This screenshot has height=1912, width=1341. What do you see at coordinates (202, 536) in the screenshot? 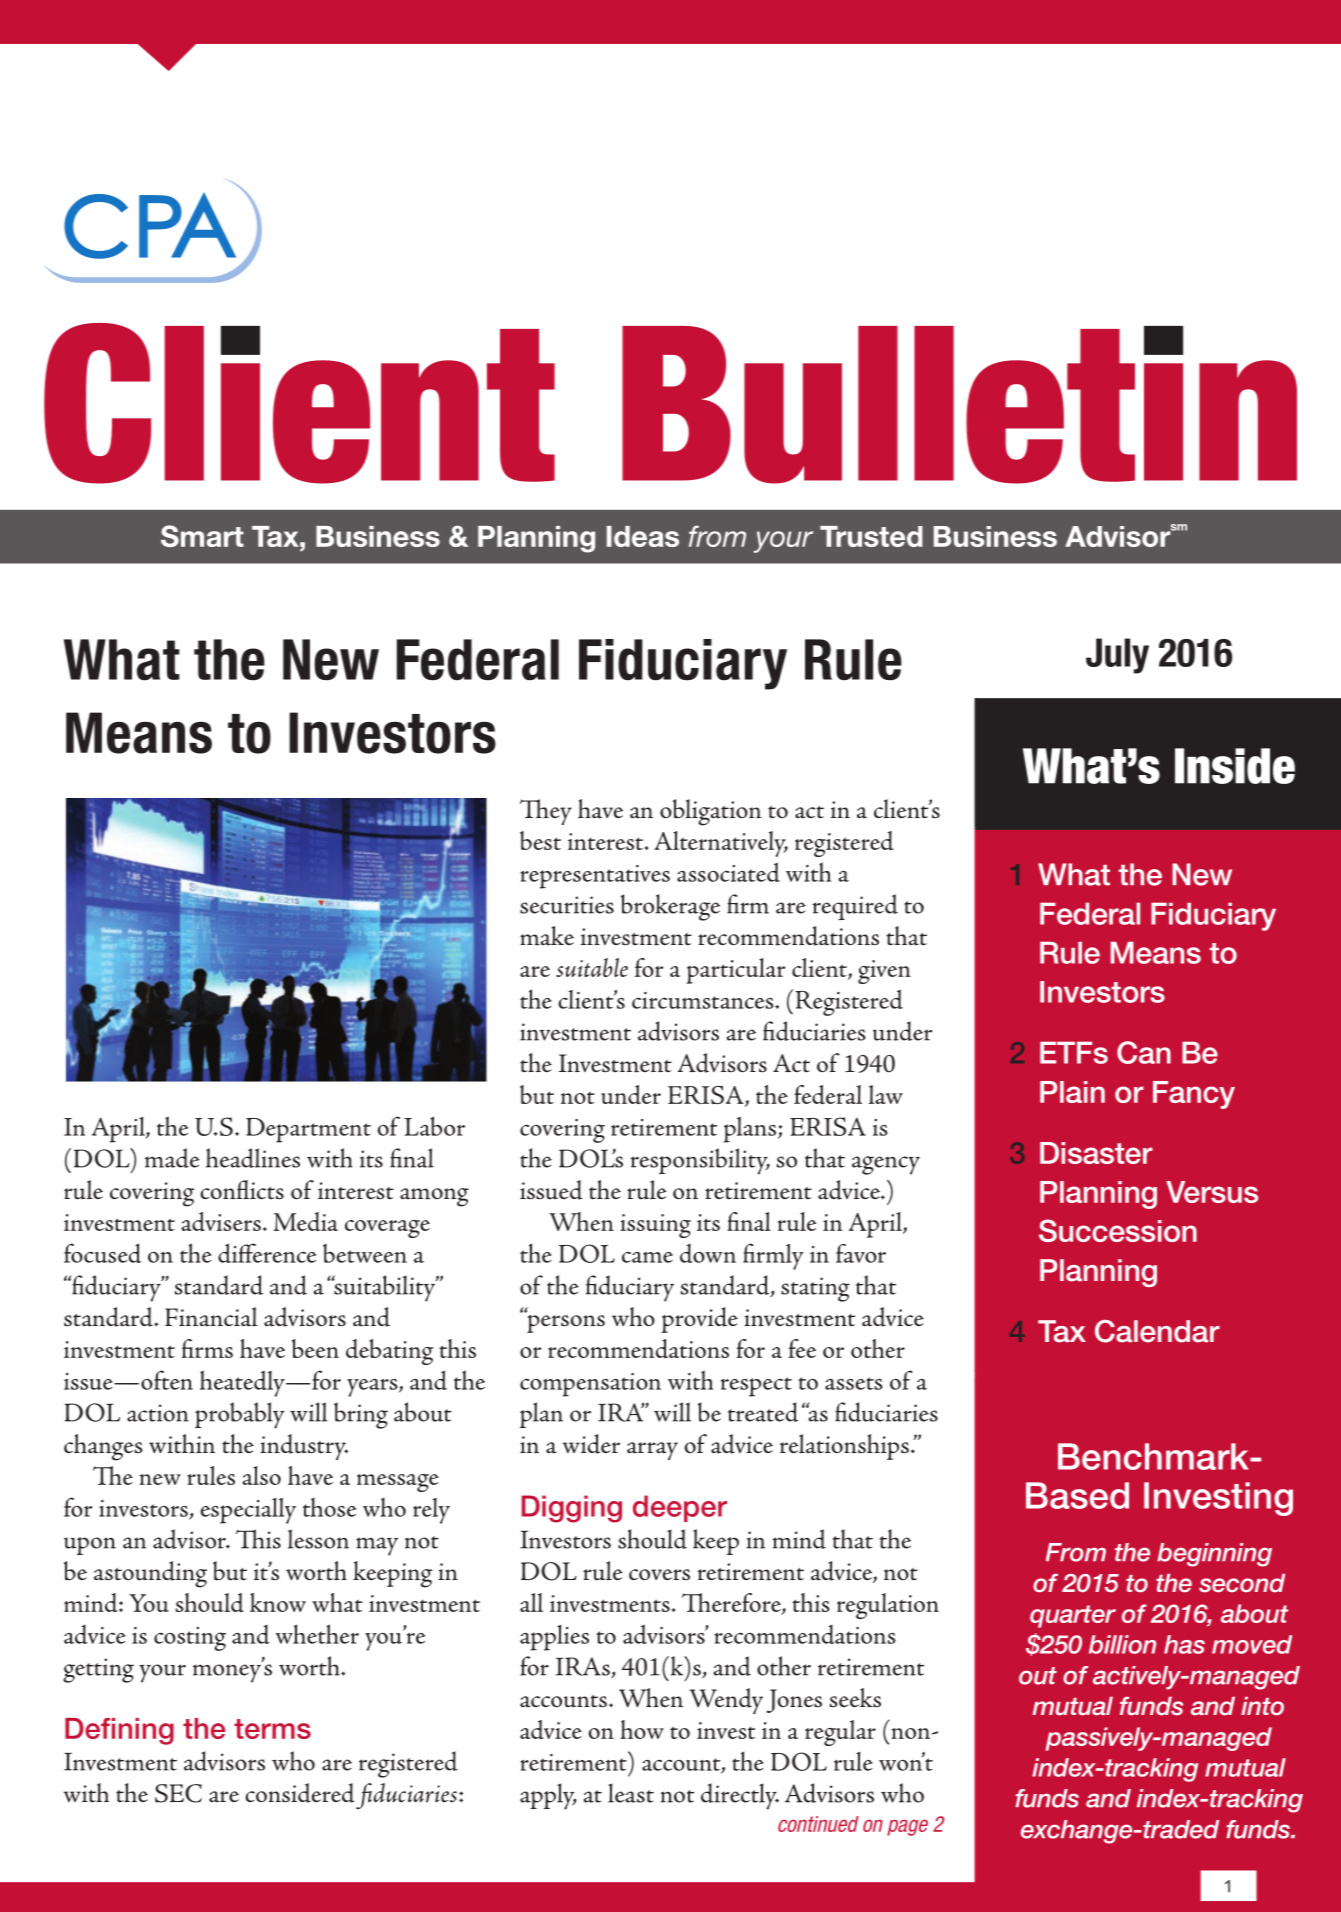
I see `Smart` at bounding box center [202, 536].
